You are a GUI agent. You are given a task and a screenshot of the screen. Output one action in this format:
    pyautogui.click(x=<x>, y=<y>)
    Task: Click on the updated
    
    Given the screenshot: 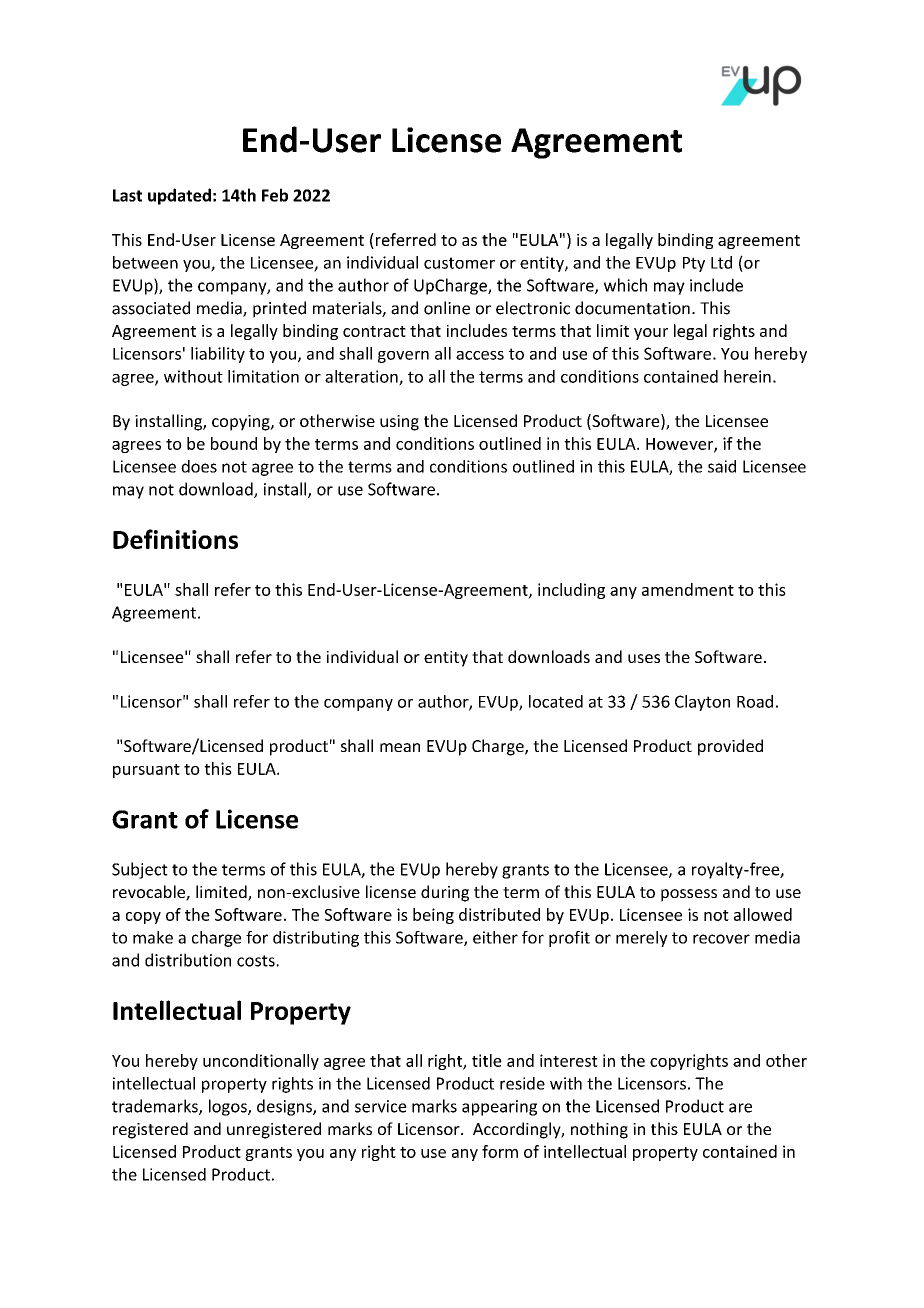 What is the action you would take?
    pyautogui.click(x=179, y=196)
